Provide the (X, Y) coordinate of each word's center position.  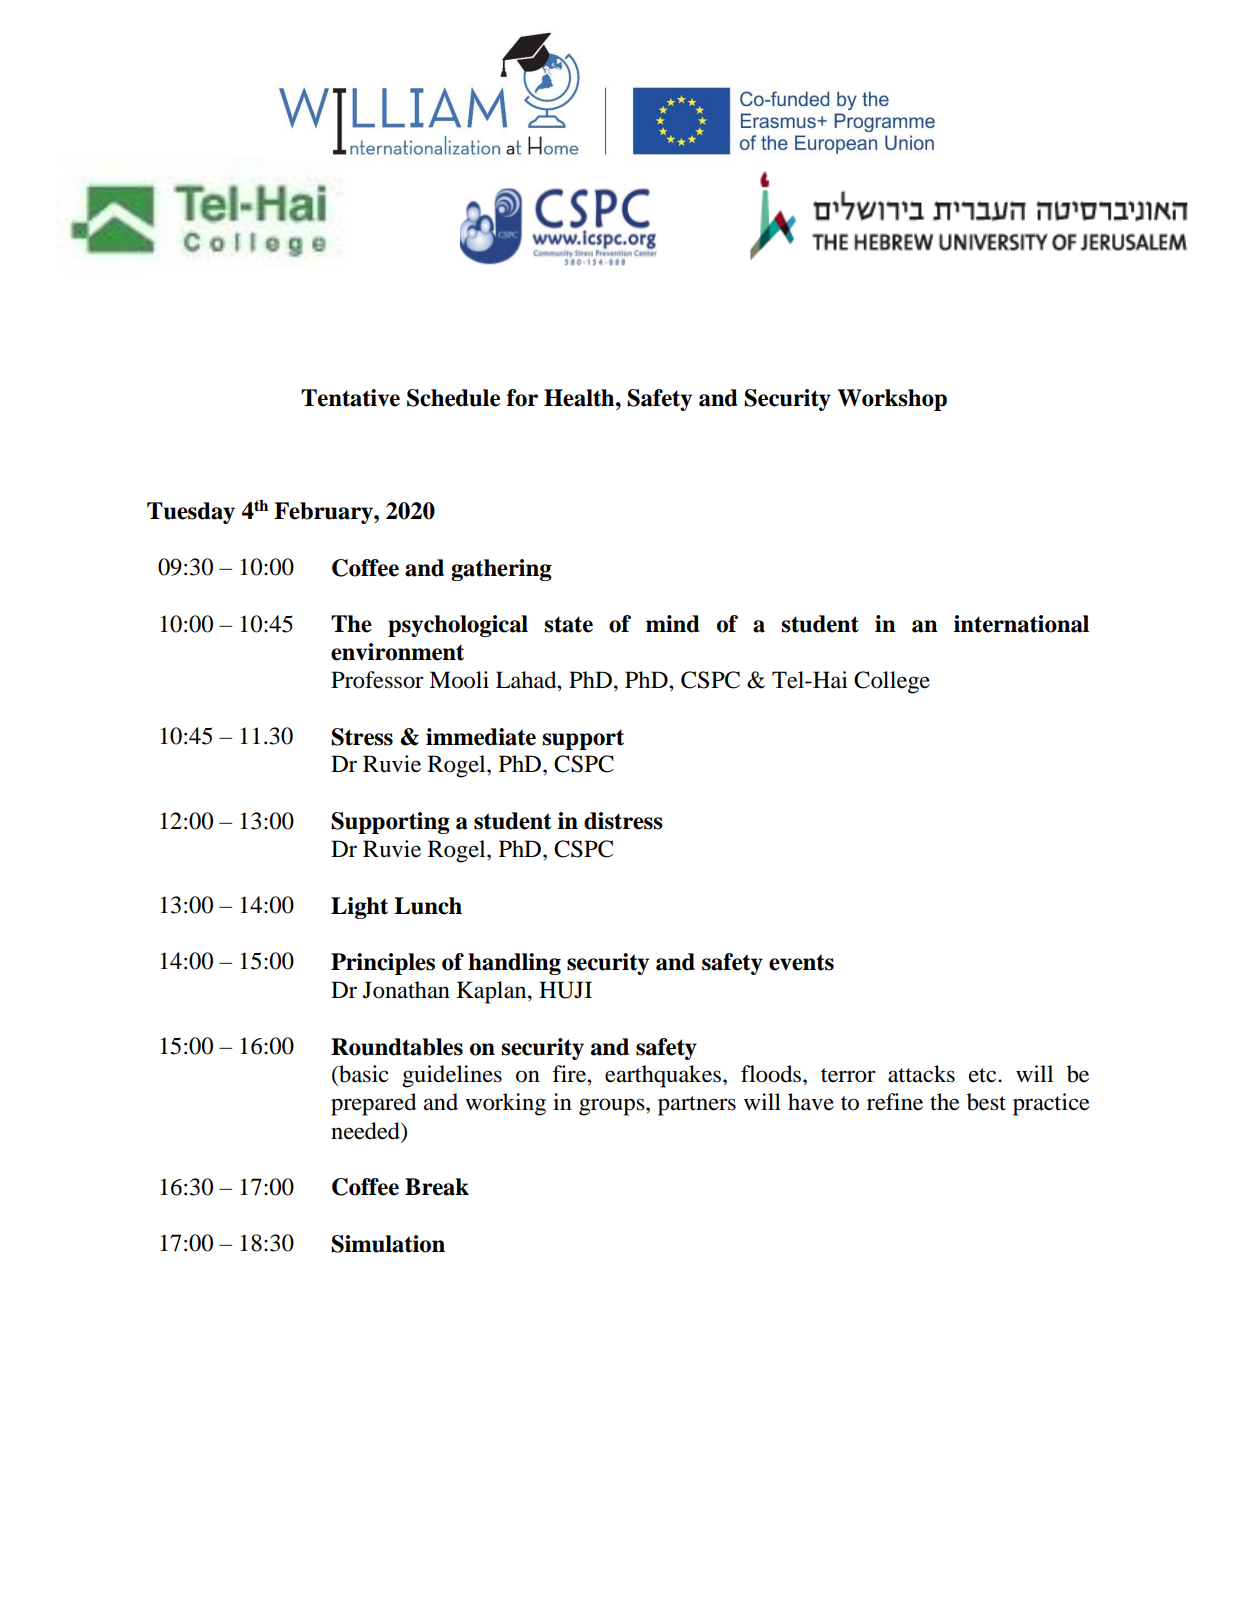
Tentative (350, 398)
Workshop (892, 400)
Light (359, 908)
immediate (481, 737)
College (892, 682)
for (522, 398)
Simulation (388, 1244)
